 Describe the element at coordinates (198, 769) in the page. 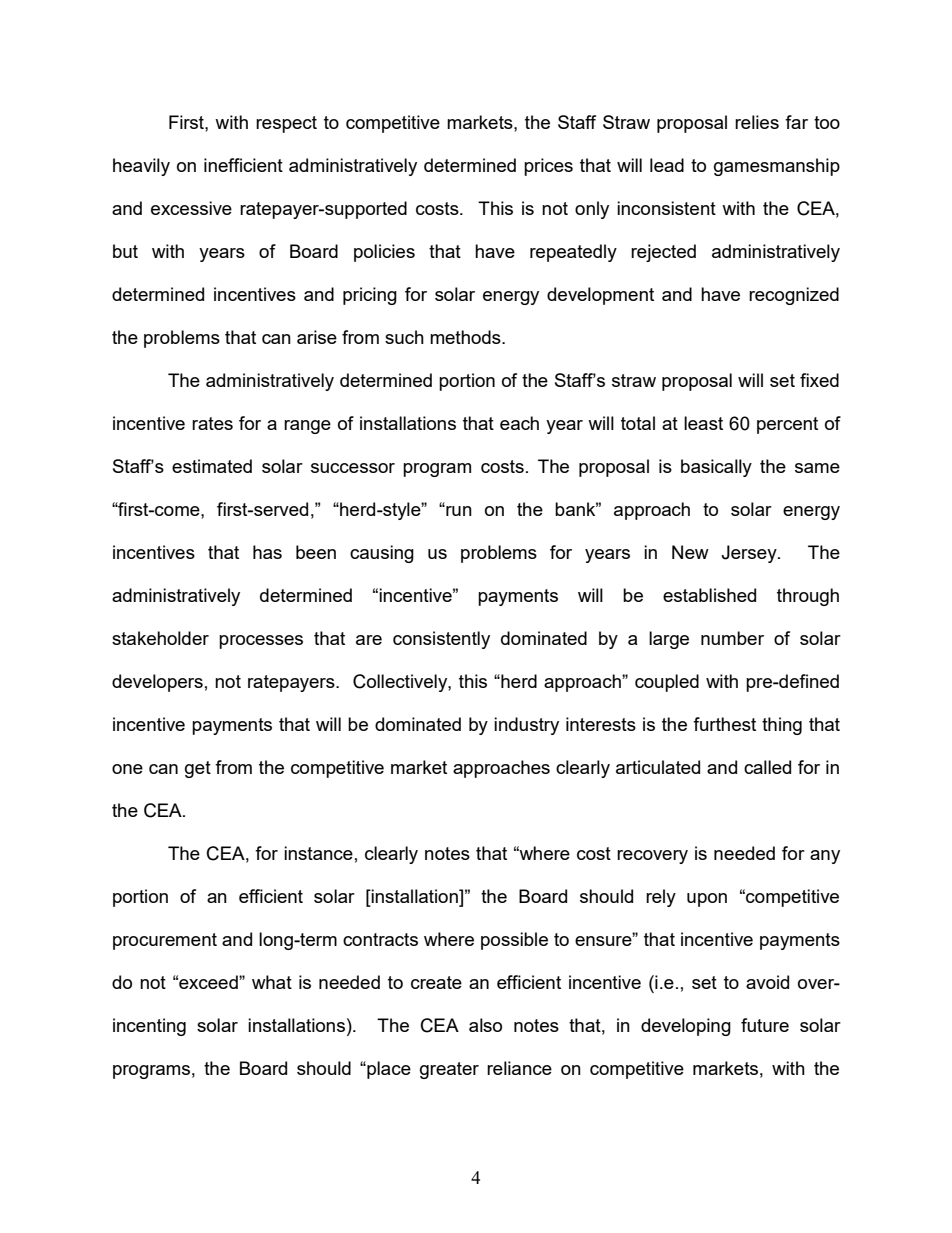

I see `get` at that location.
